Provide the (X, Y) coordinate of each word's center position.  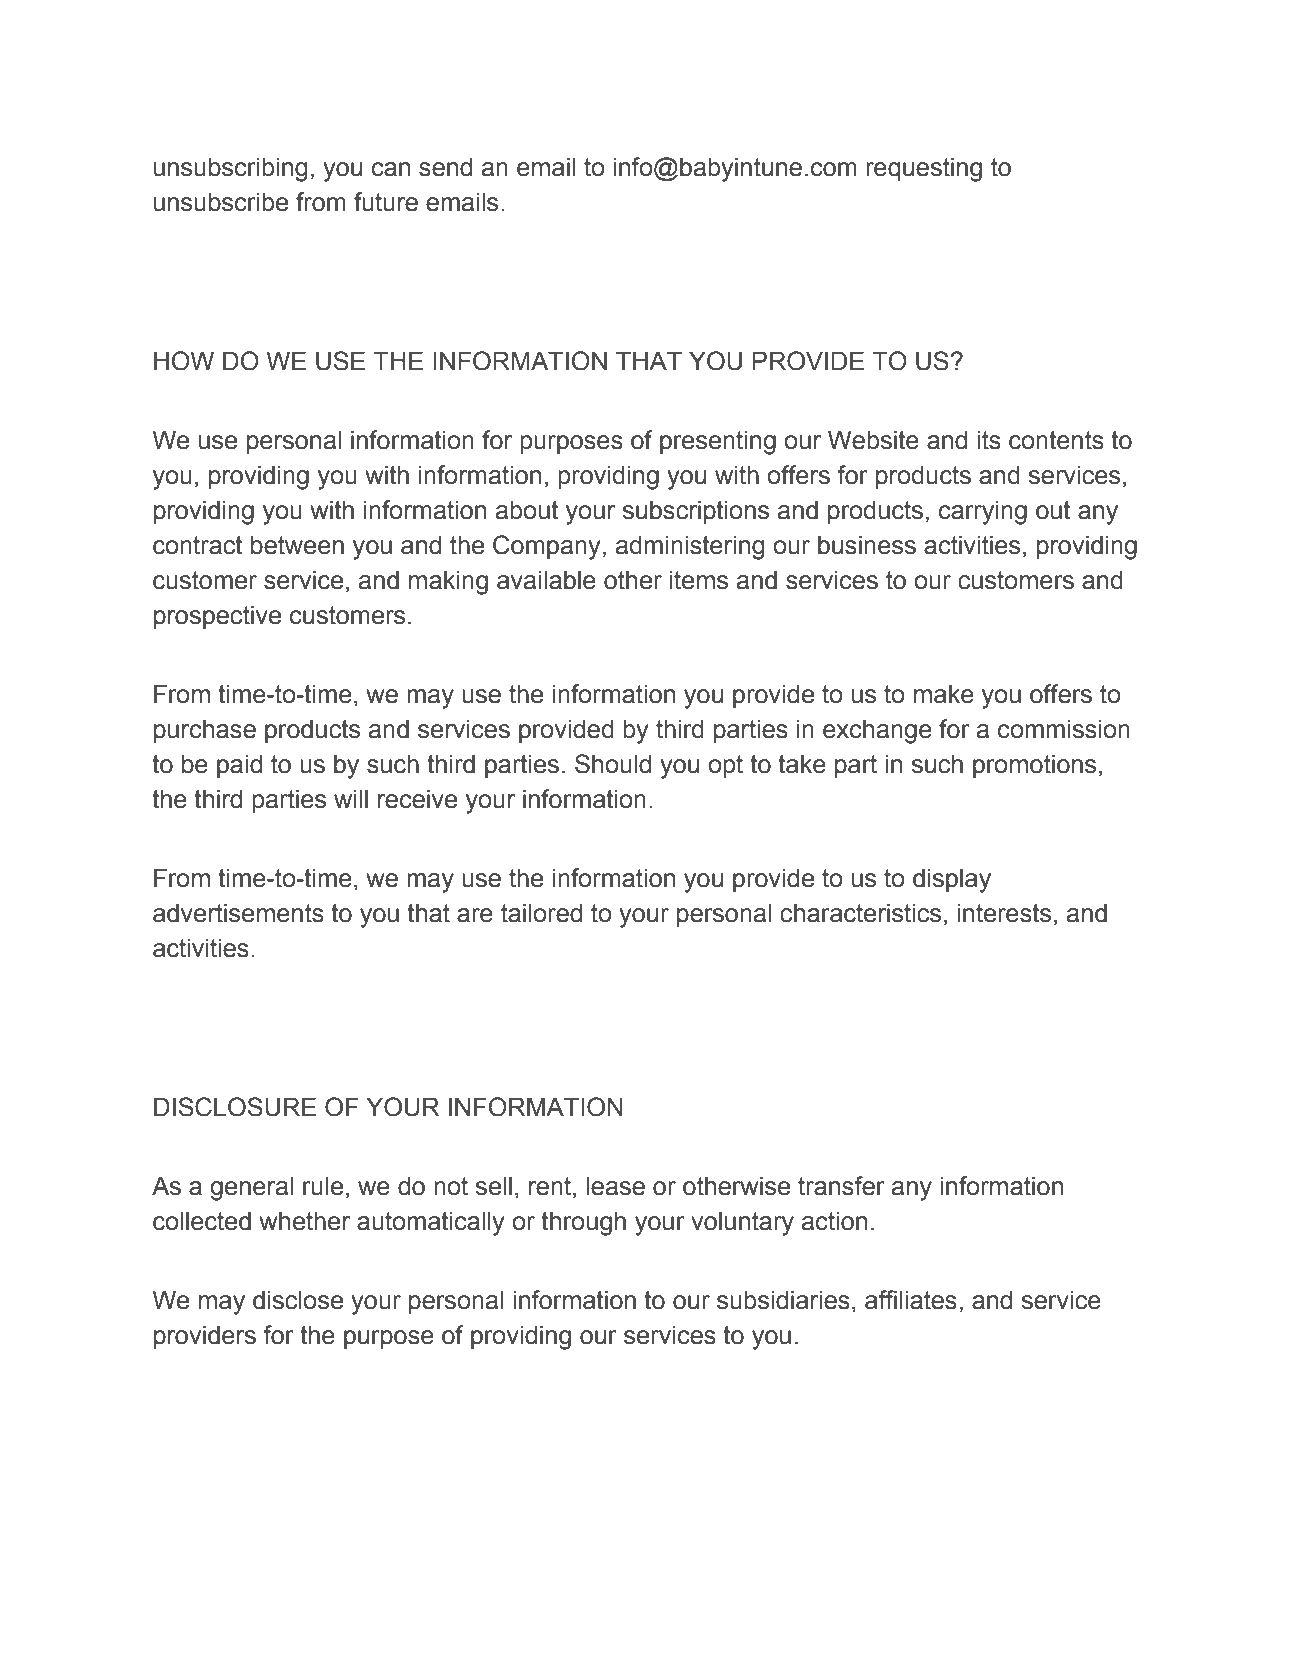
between (297, 545)
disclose (298, 1300)
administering (690, 547)
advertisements (238, 913)
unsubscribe (221, 202)
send (445, 167)
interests (1004, 913)
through (583, 1223)
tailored (541, 913)
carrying (983, 512)
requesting (924, 169)
